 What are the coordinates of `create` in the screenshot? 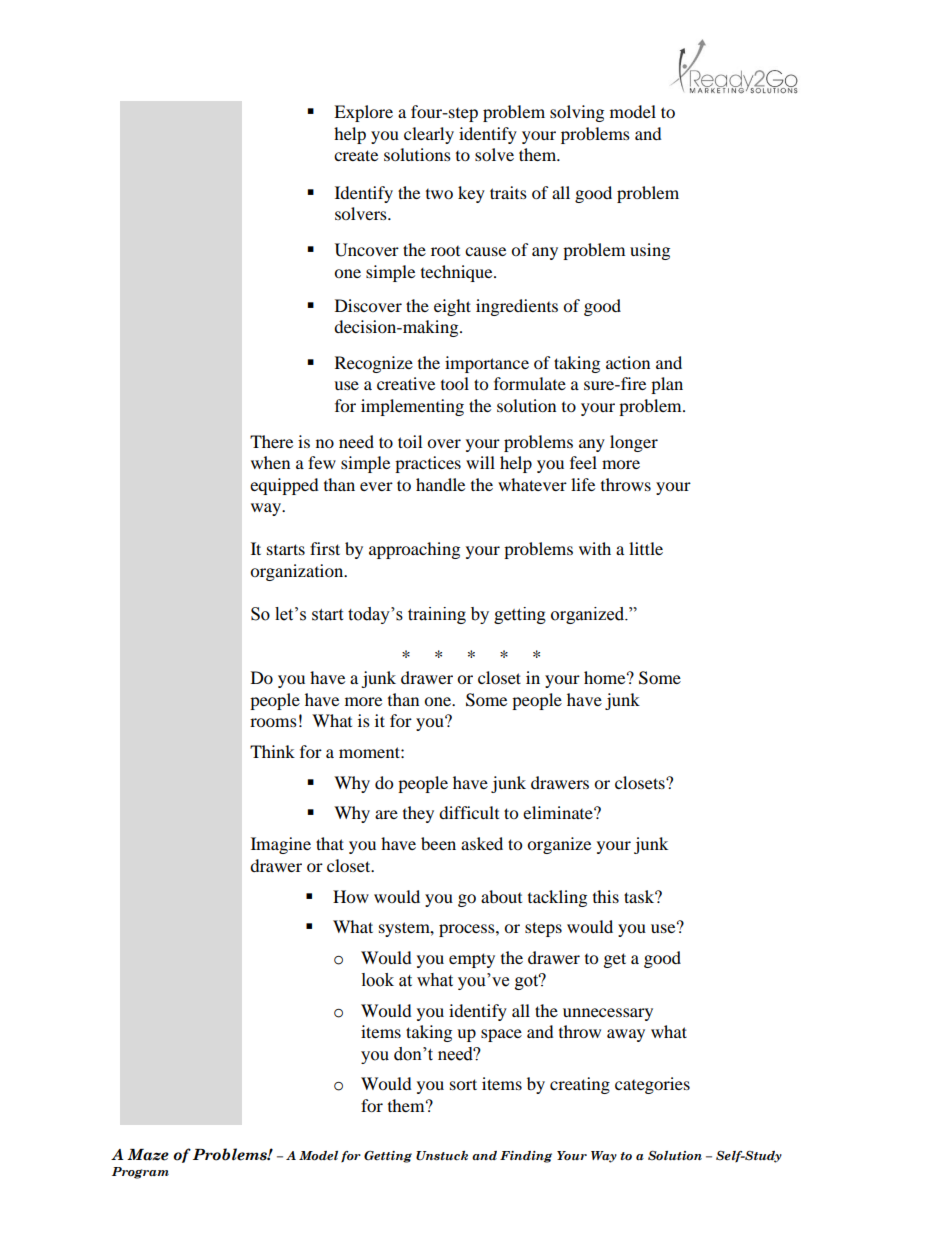 It's located at (356, 155).
